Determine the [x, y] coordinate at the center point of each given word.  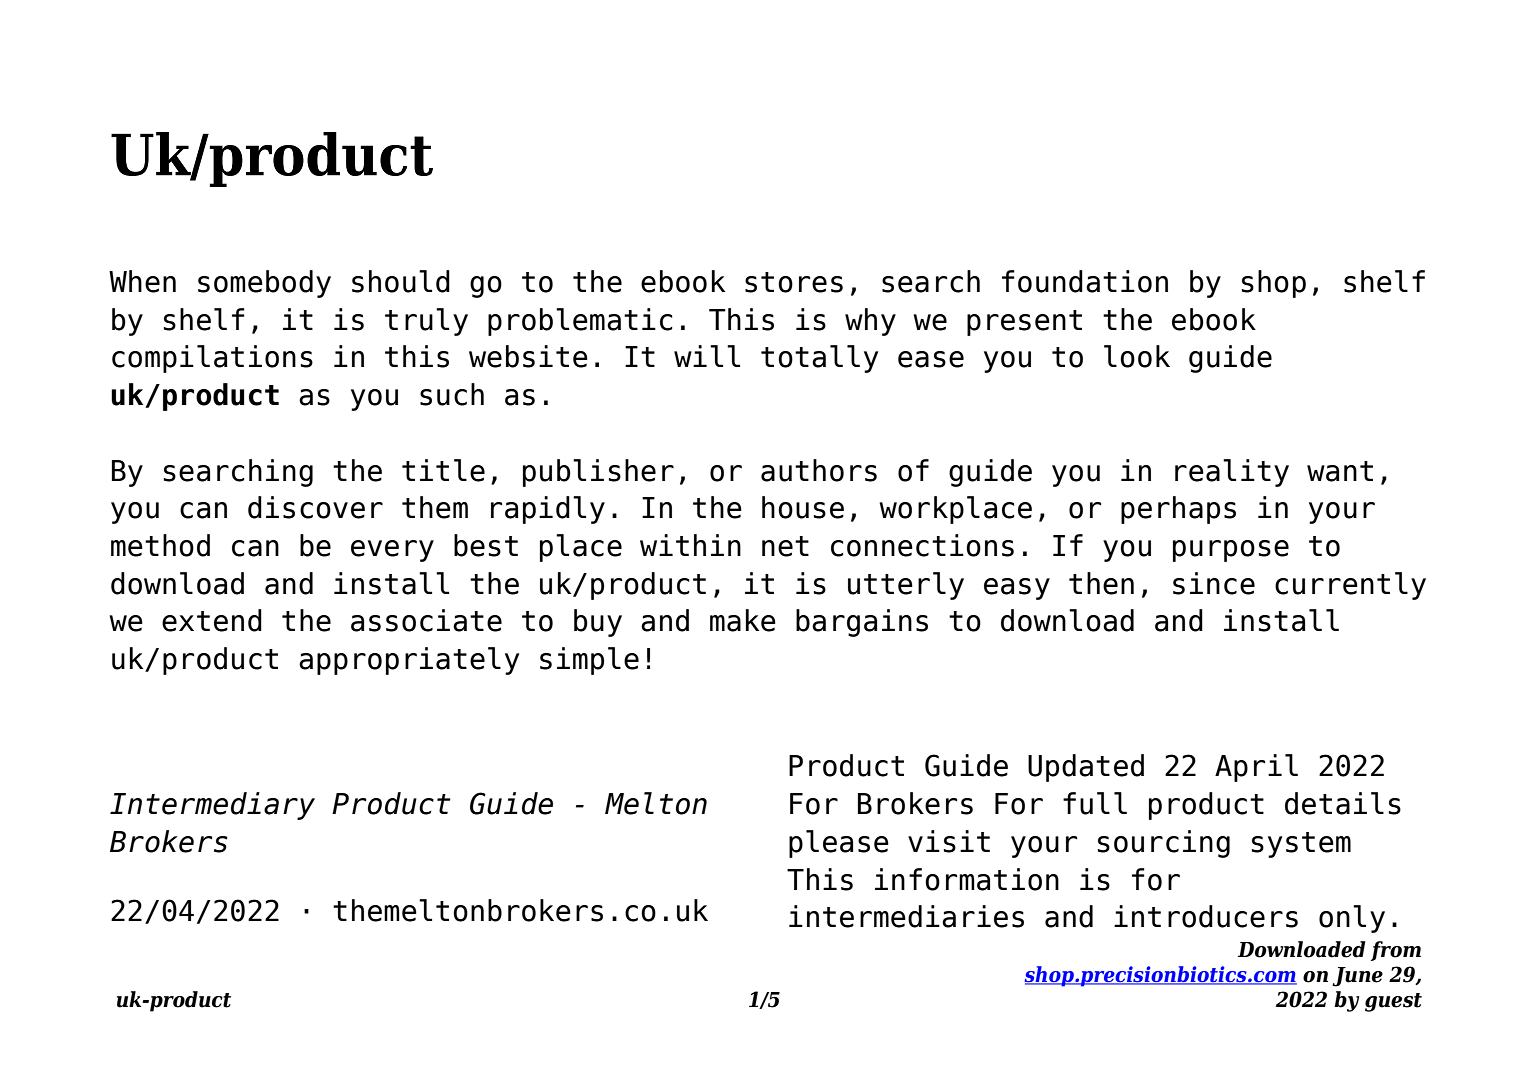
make [743, 620]
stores [794, 282]
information [967, 879]
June [1357, 977]
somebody [264, 284]
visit [949, 841]
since [1214, 583]
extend [212, 620]
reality [1232, 473]
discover [315, 507]
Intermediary [212, 806]
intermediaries [906, 916]
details [1343, 803]
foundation [1085, 281]
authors [819, 470]
